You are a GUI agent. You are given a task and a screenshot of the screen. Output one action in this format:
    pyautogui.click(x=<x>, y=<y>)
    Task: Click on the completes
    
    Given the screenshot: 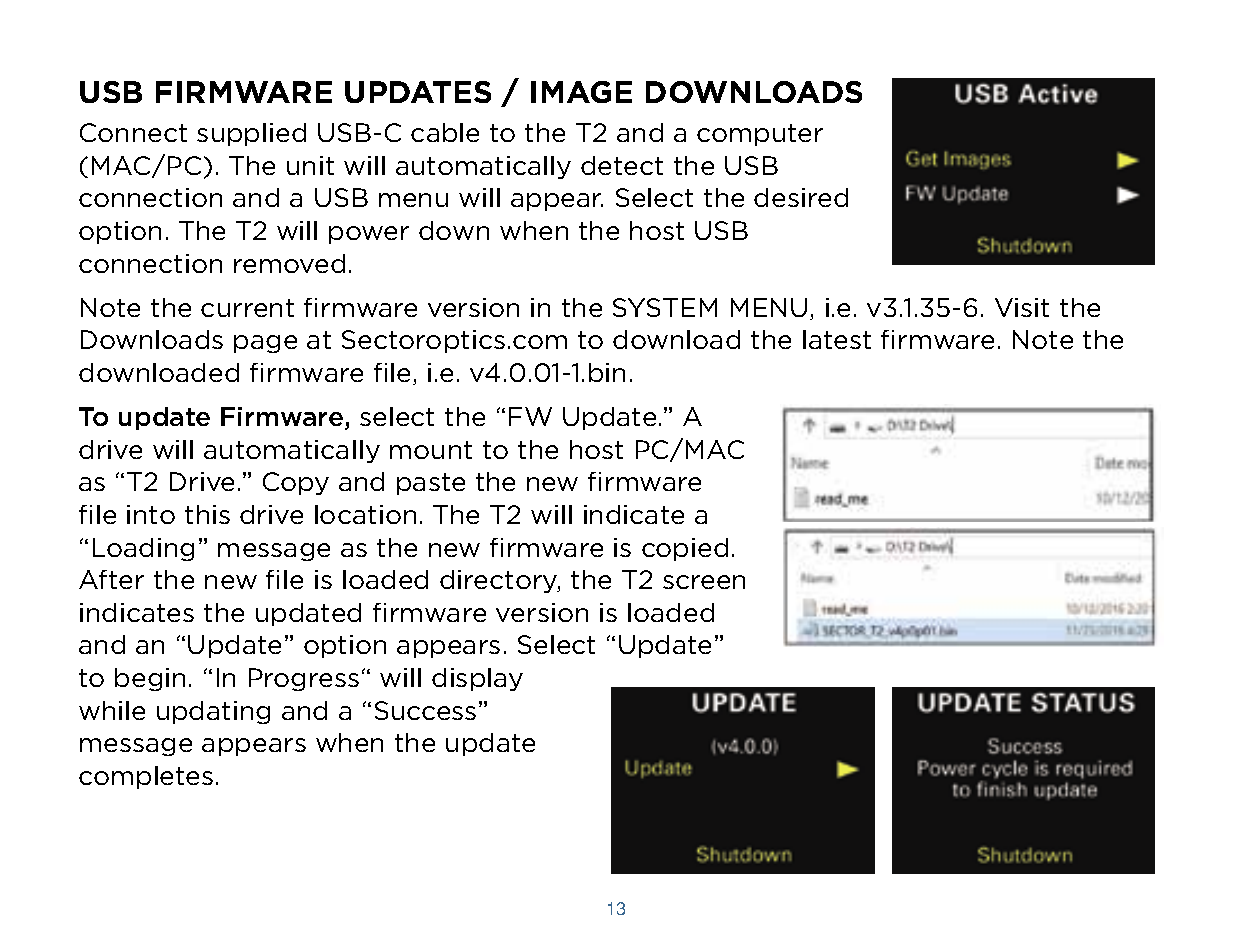 What is the action you would take?
    pyautogui.click(x=146, y=777)
